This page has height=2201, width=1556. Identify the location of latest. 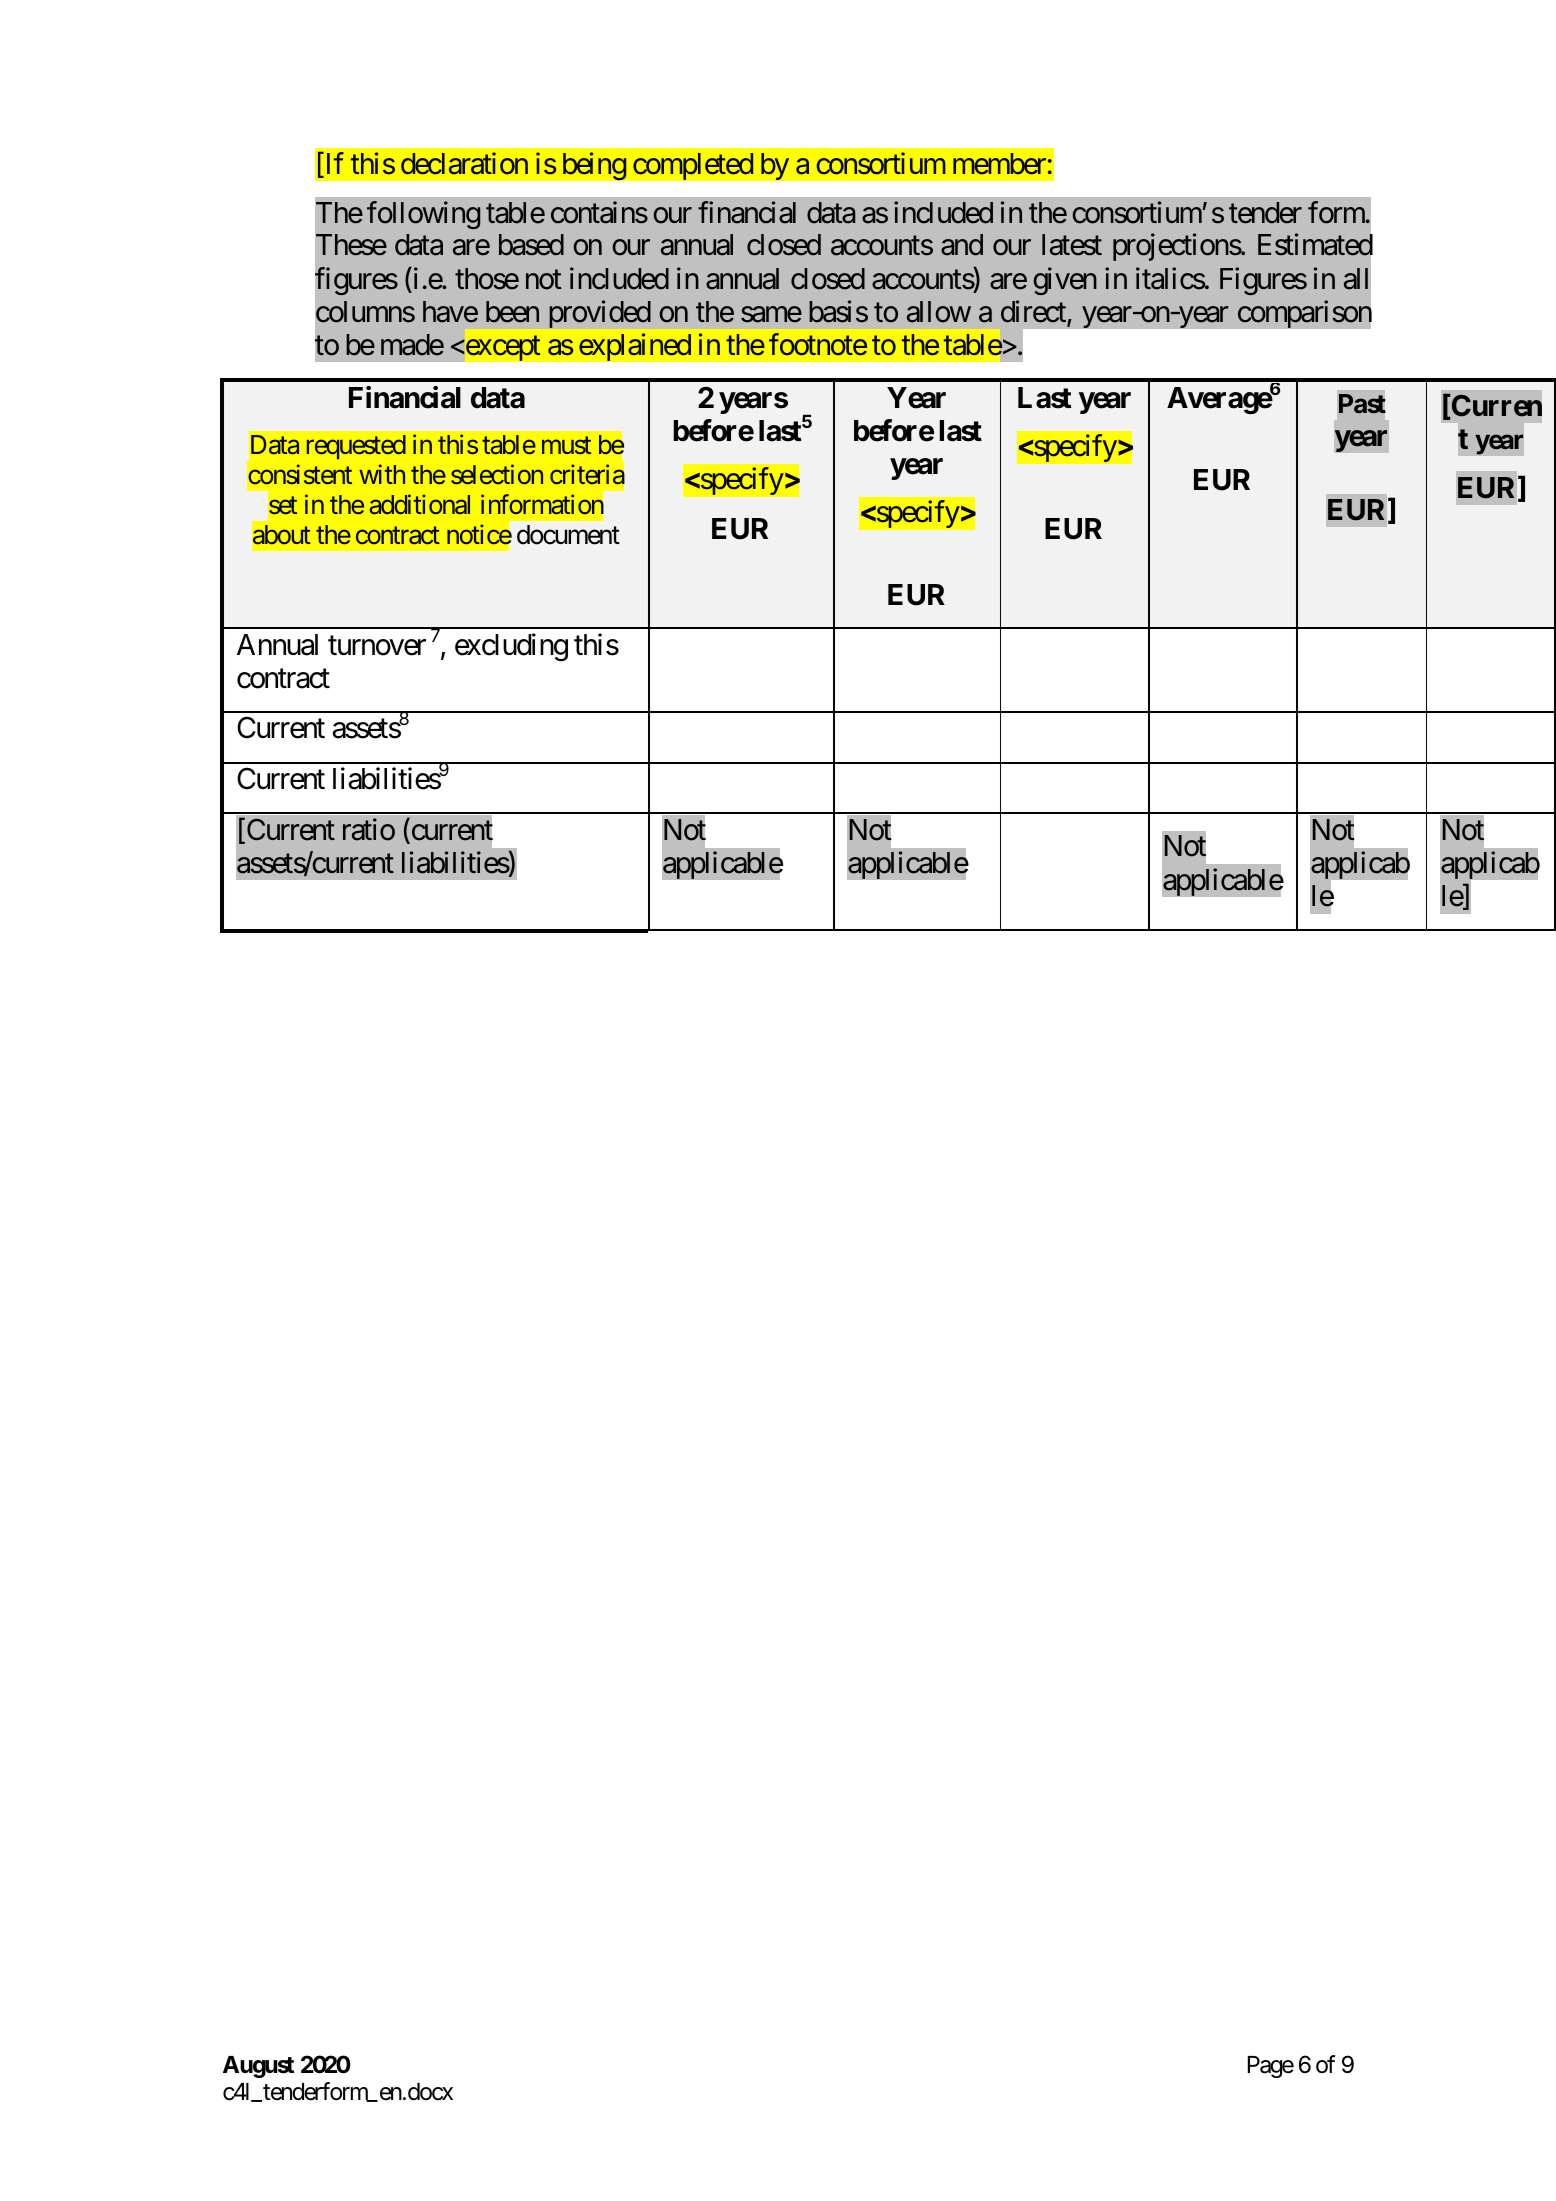
(1072, 245).
